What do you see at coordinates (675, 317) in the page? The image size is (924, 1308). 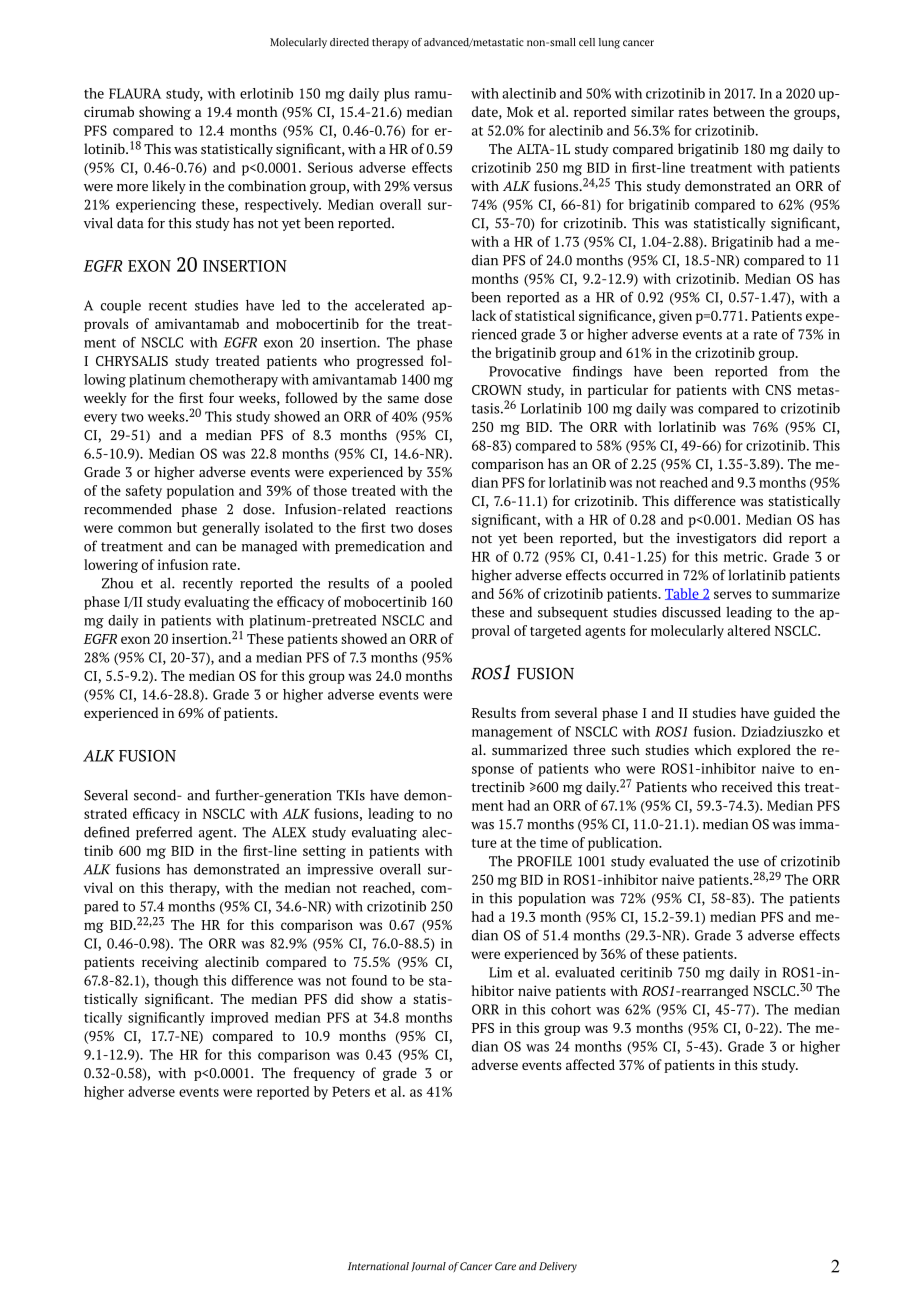 I see `given` at bounding box center [675, 317].
